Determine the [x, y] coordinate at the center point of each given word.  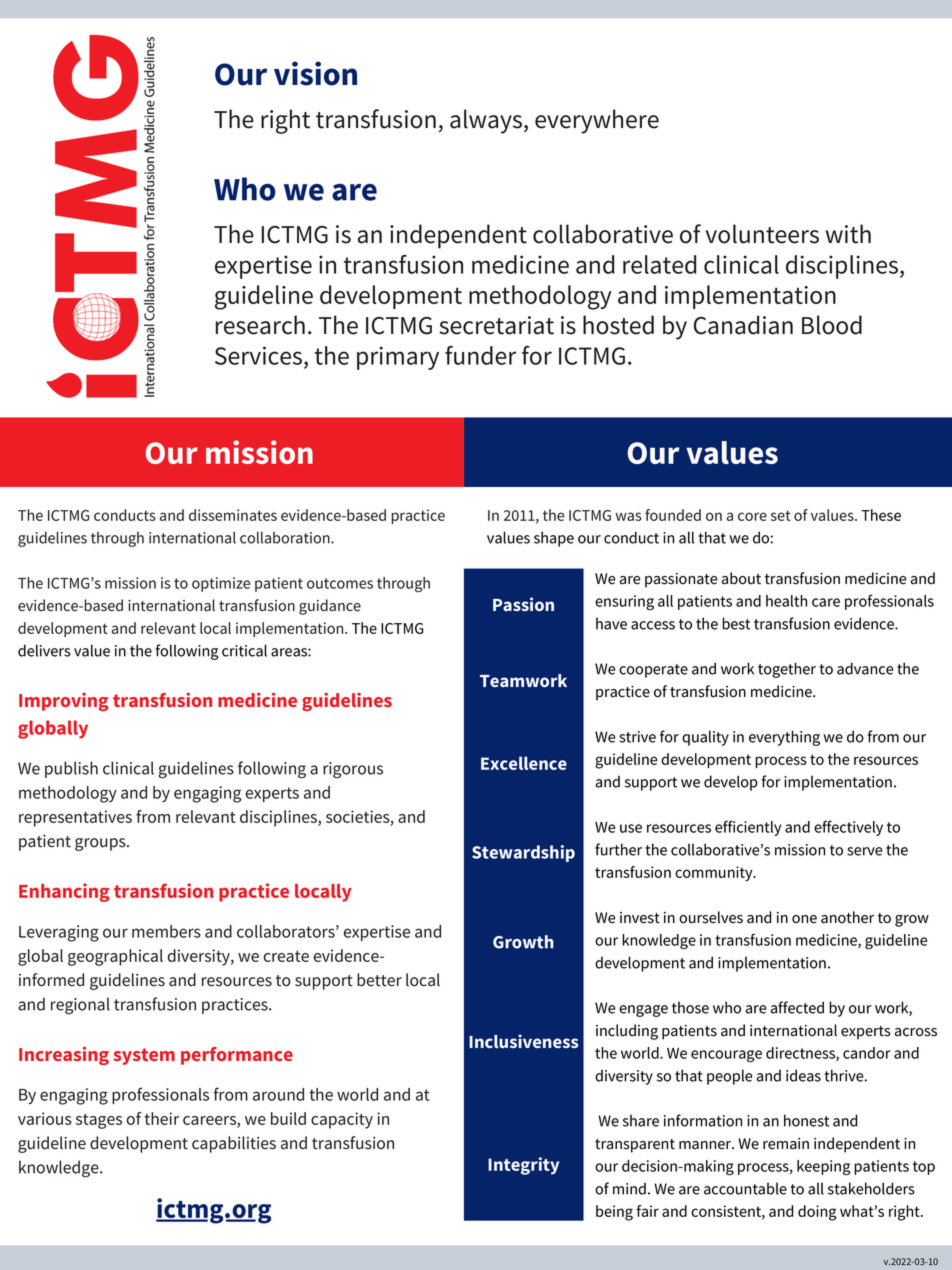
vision [315, 73]
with [848, 234]
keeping [824, 1168]
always [486, 121]
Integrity [523, 1166]
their [161, 1118]
